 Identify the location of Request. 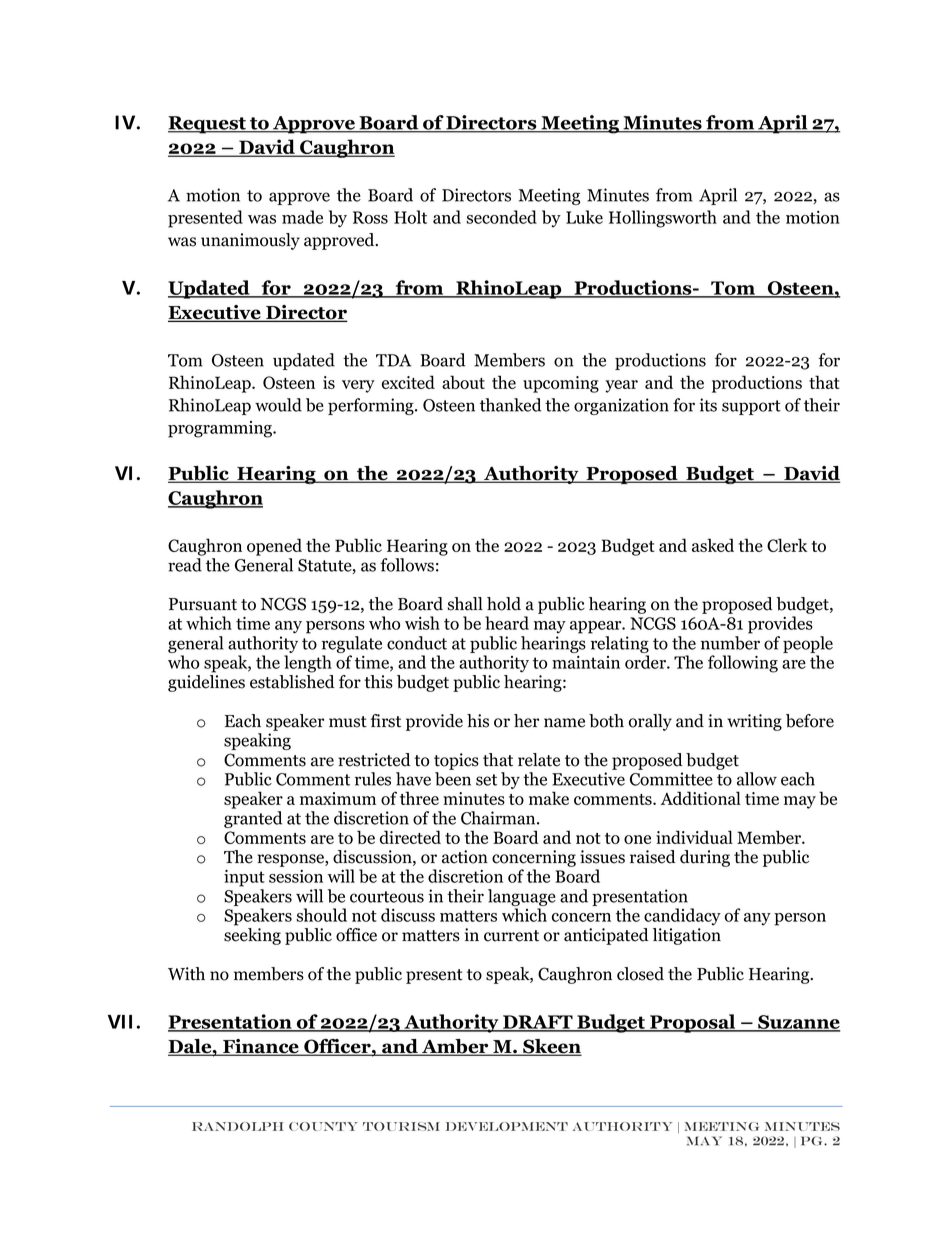
(208, 125).
